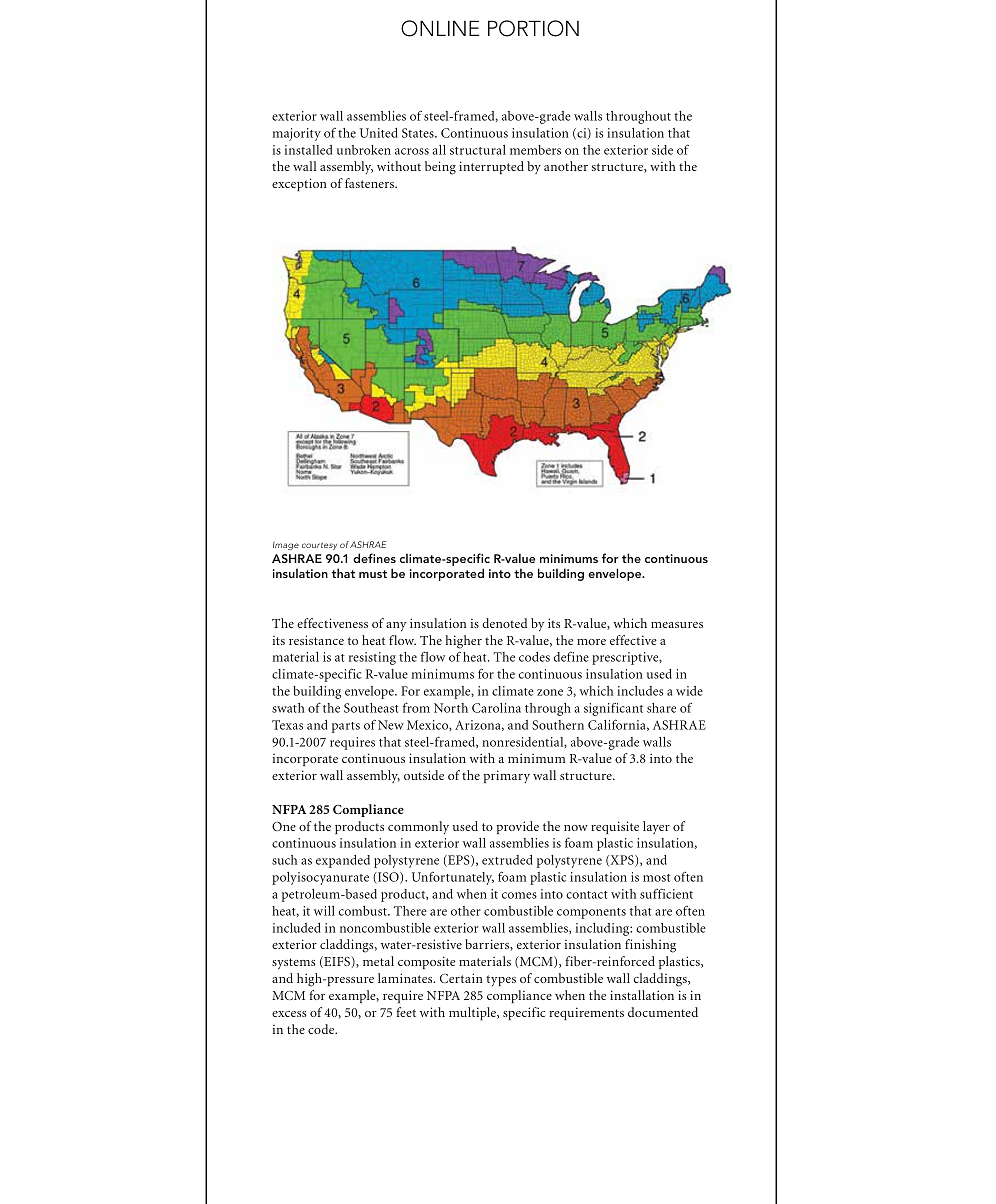  I want to click on courtesy, so click(319, 546).
